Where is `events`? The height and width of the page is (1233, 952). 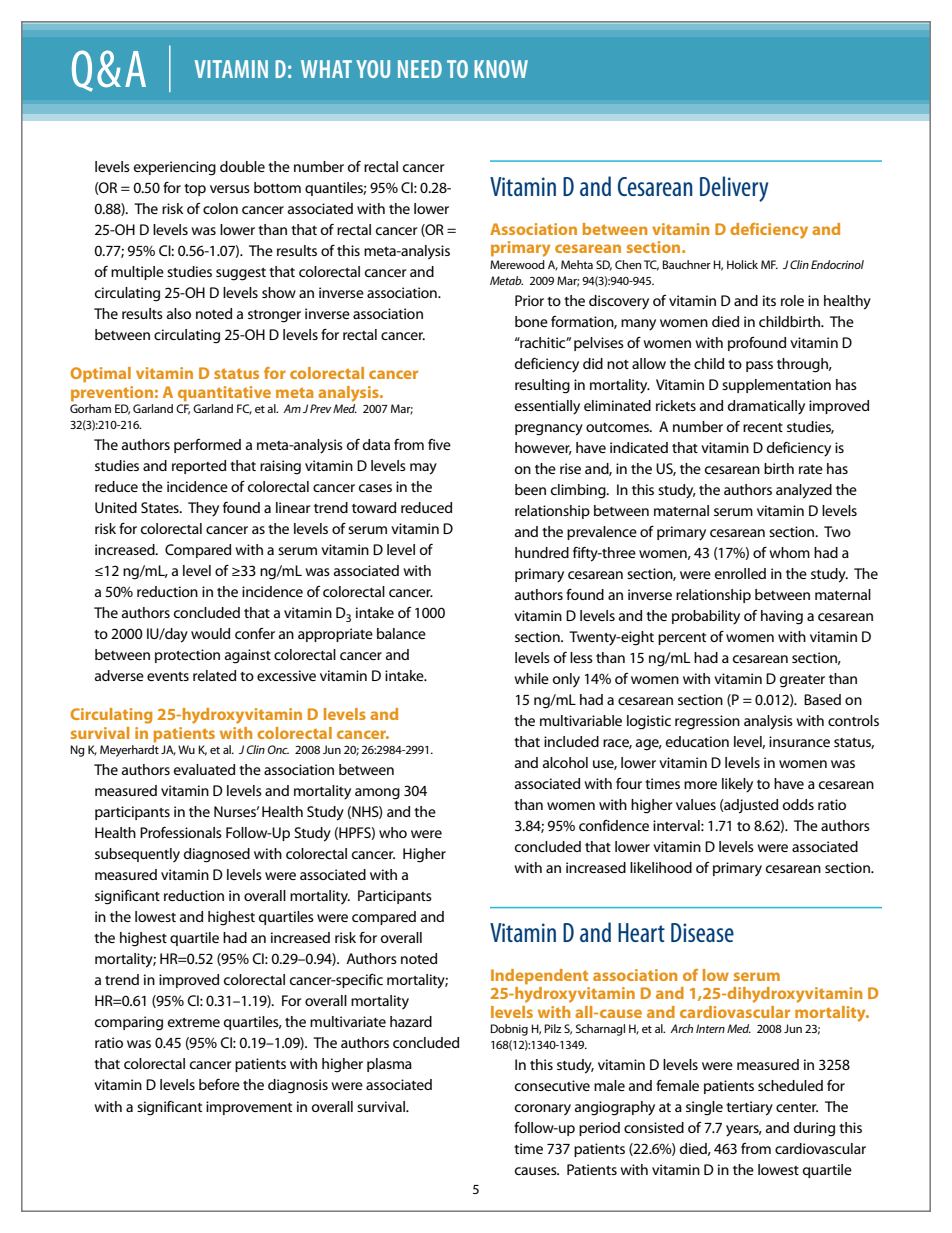 events is located at coordinates (168, 676).
